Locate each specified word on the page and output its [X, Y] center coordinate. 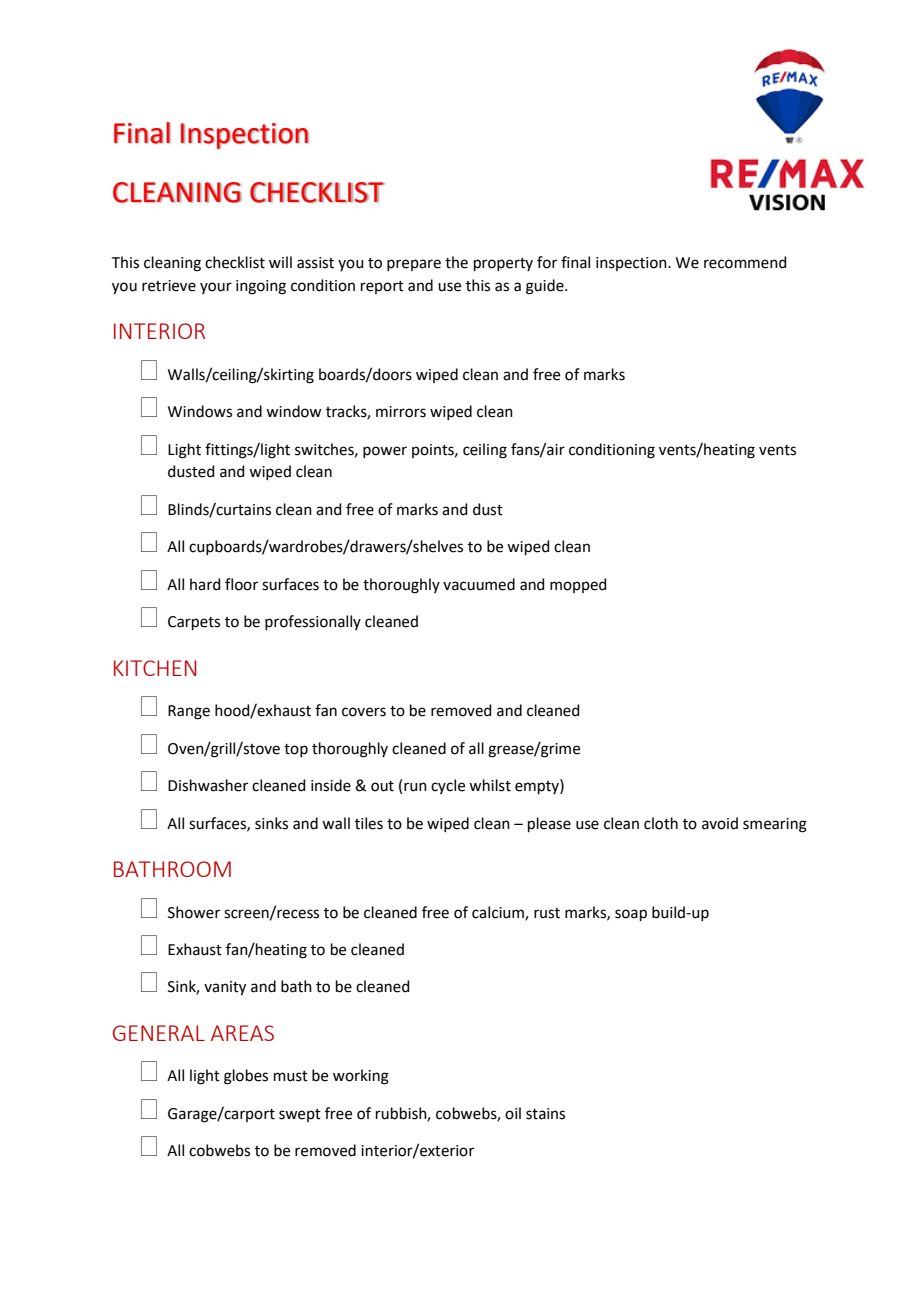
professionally [313, 622]
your [216, 288]
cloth [661, 823]
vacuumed [479, 584]
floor [241, 584]
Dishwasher [208, 785]
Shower [194, 912]
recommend [745, 262]
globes [246, 1077]
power [385, 452]
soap [631, 915]
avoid [720, 823]
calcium [499, 913]
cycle [448, 786]
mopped [578, 585]
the [456, 262]
